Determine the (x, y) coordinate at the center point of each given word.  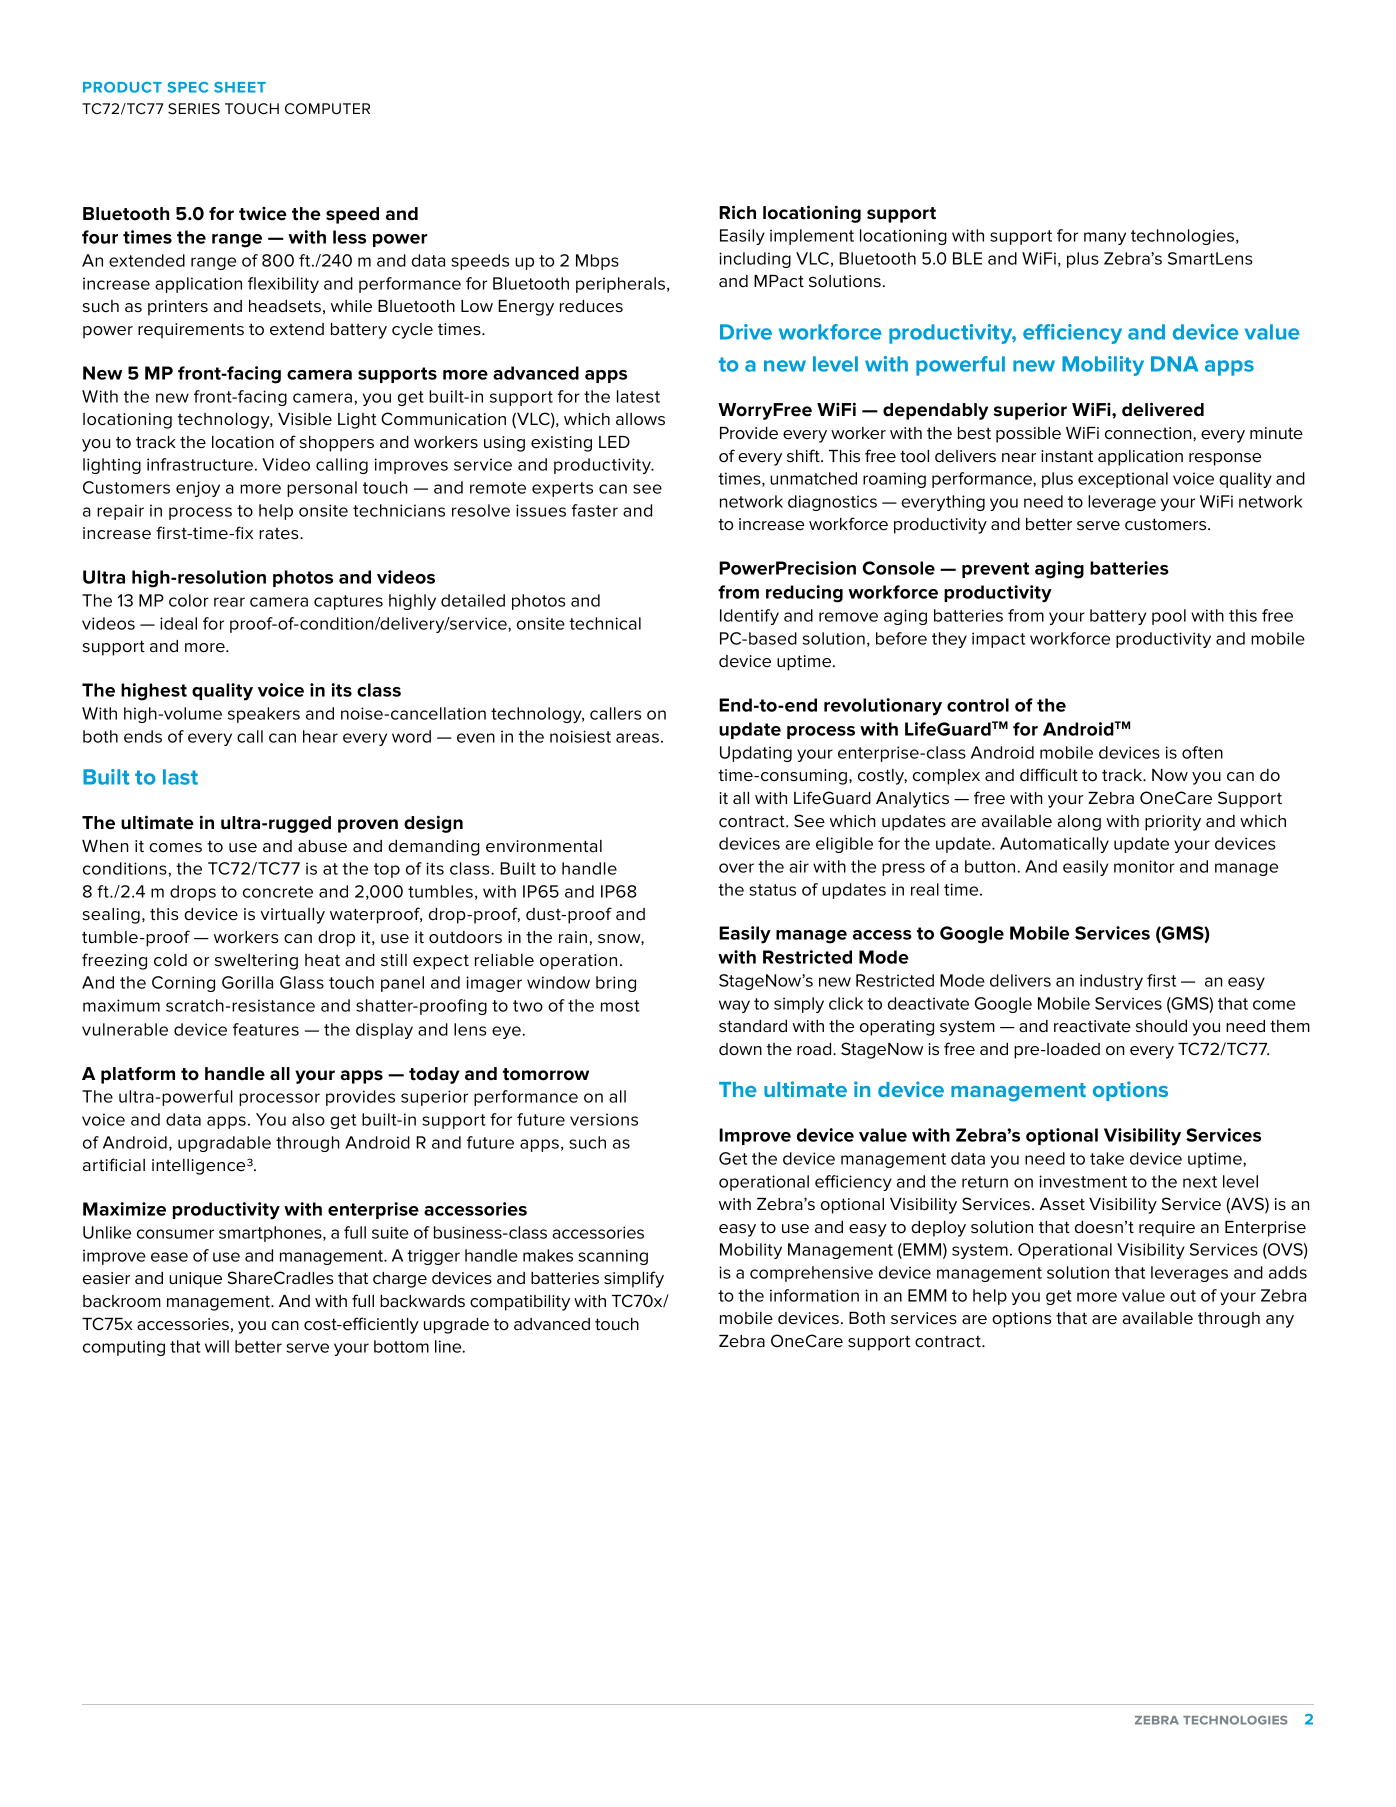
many (1105, 238)
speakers (264, 715)
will (217, 1346)
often (1202, 752)
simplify (634, 1279)
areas (637, 738)
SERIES (194, 108)
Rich (737, 212)
